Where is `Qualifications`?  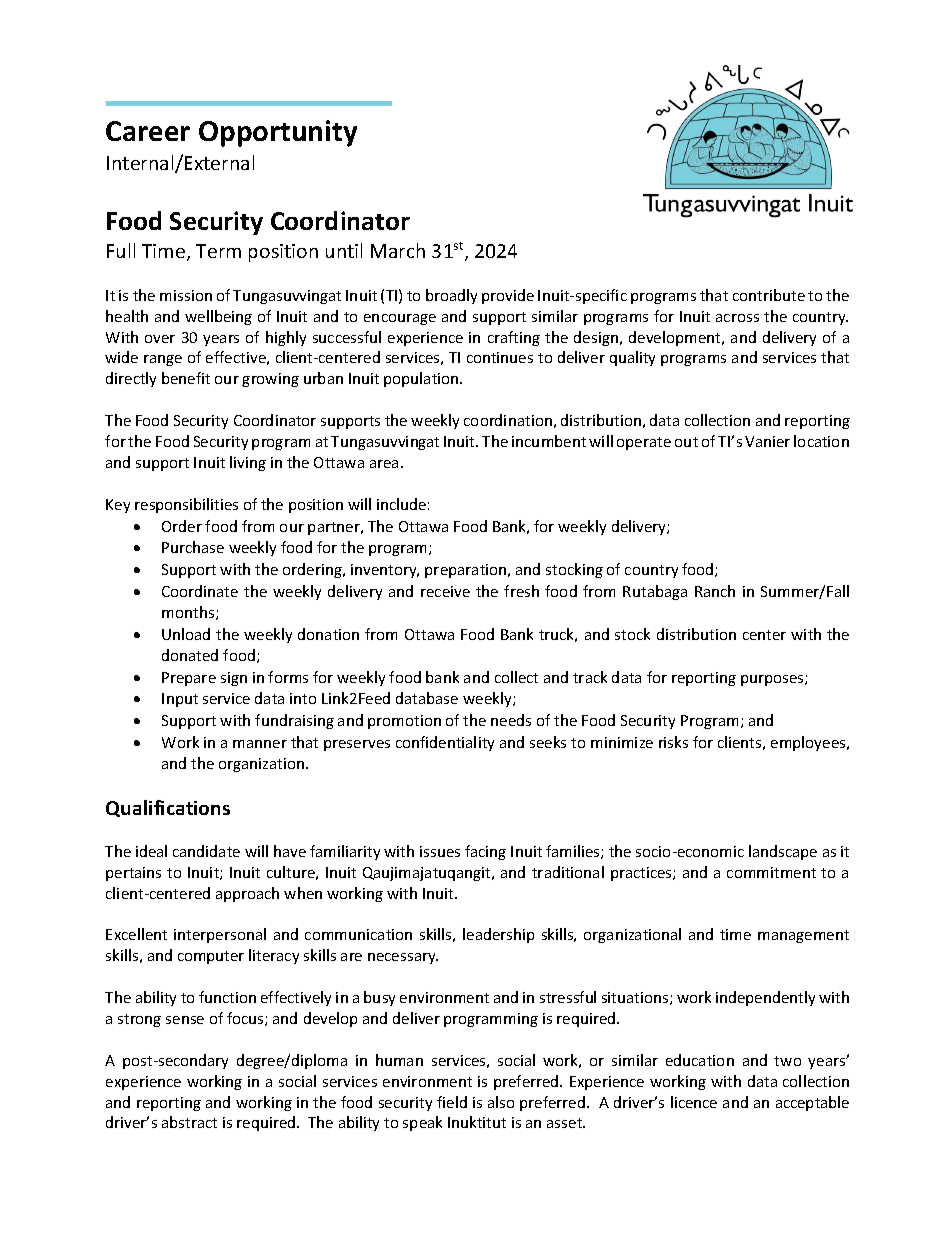 Qualifications is located at coordinates (168, 808).
